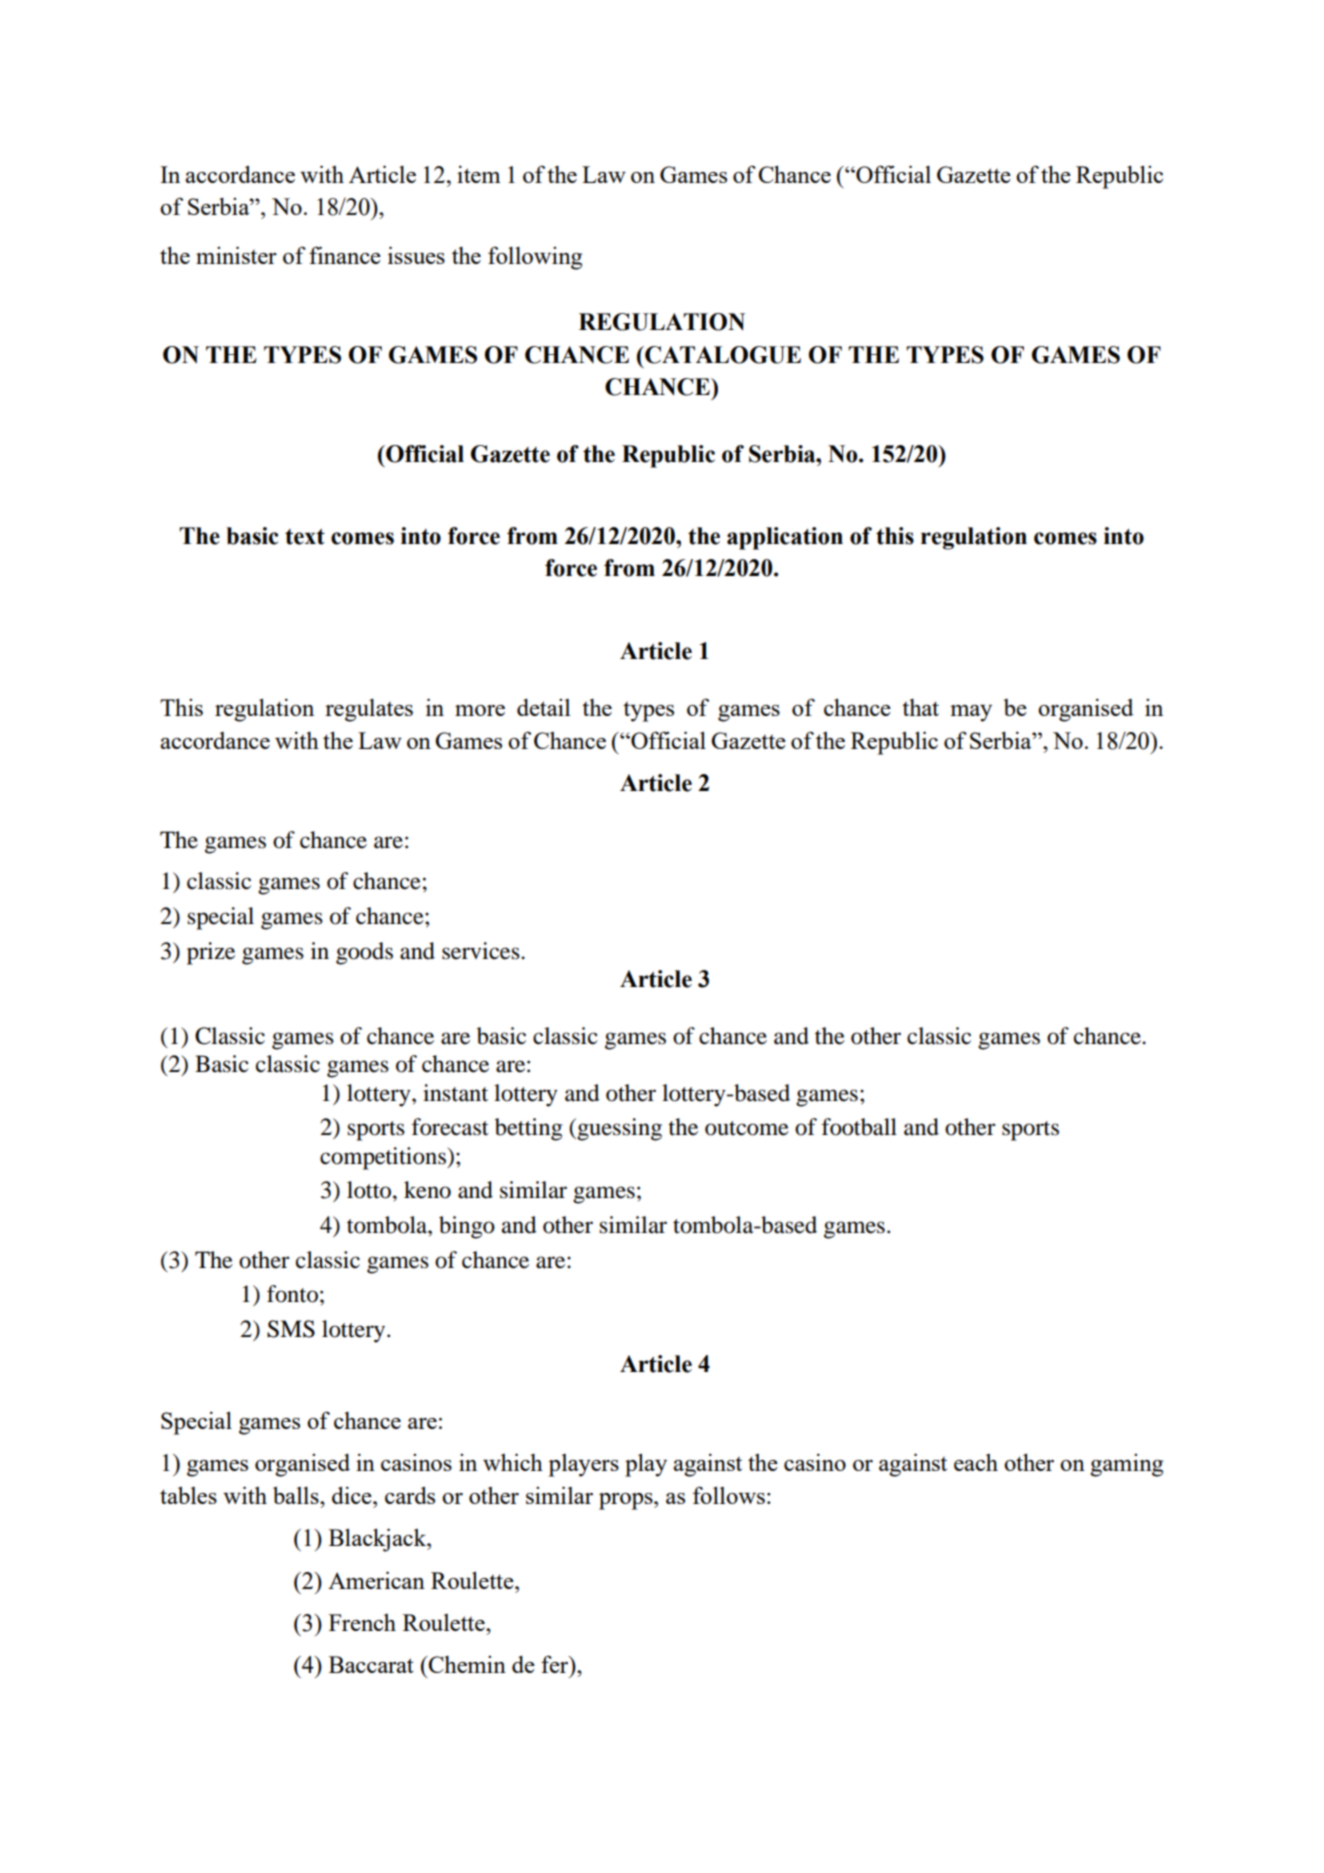  What do you see at coordinates (535, 258) in the document?
I see `following` at bounding box center [535, 258].
